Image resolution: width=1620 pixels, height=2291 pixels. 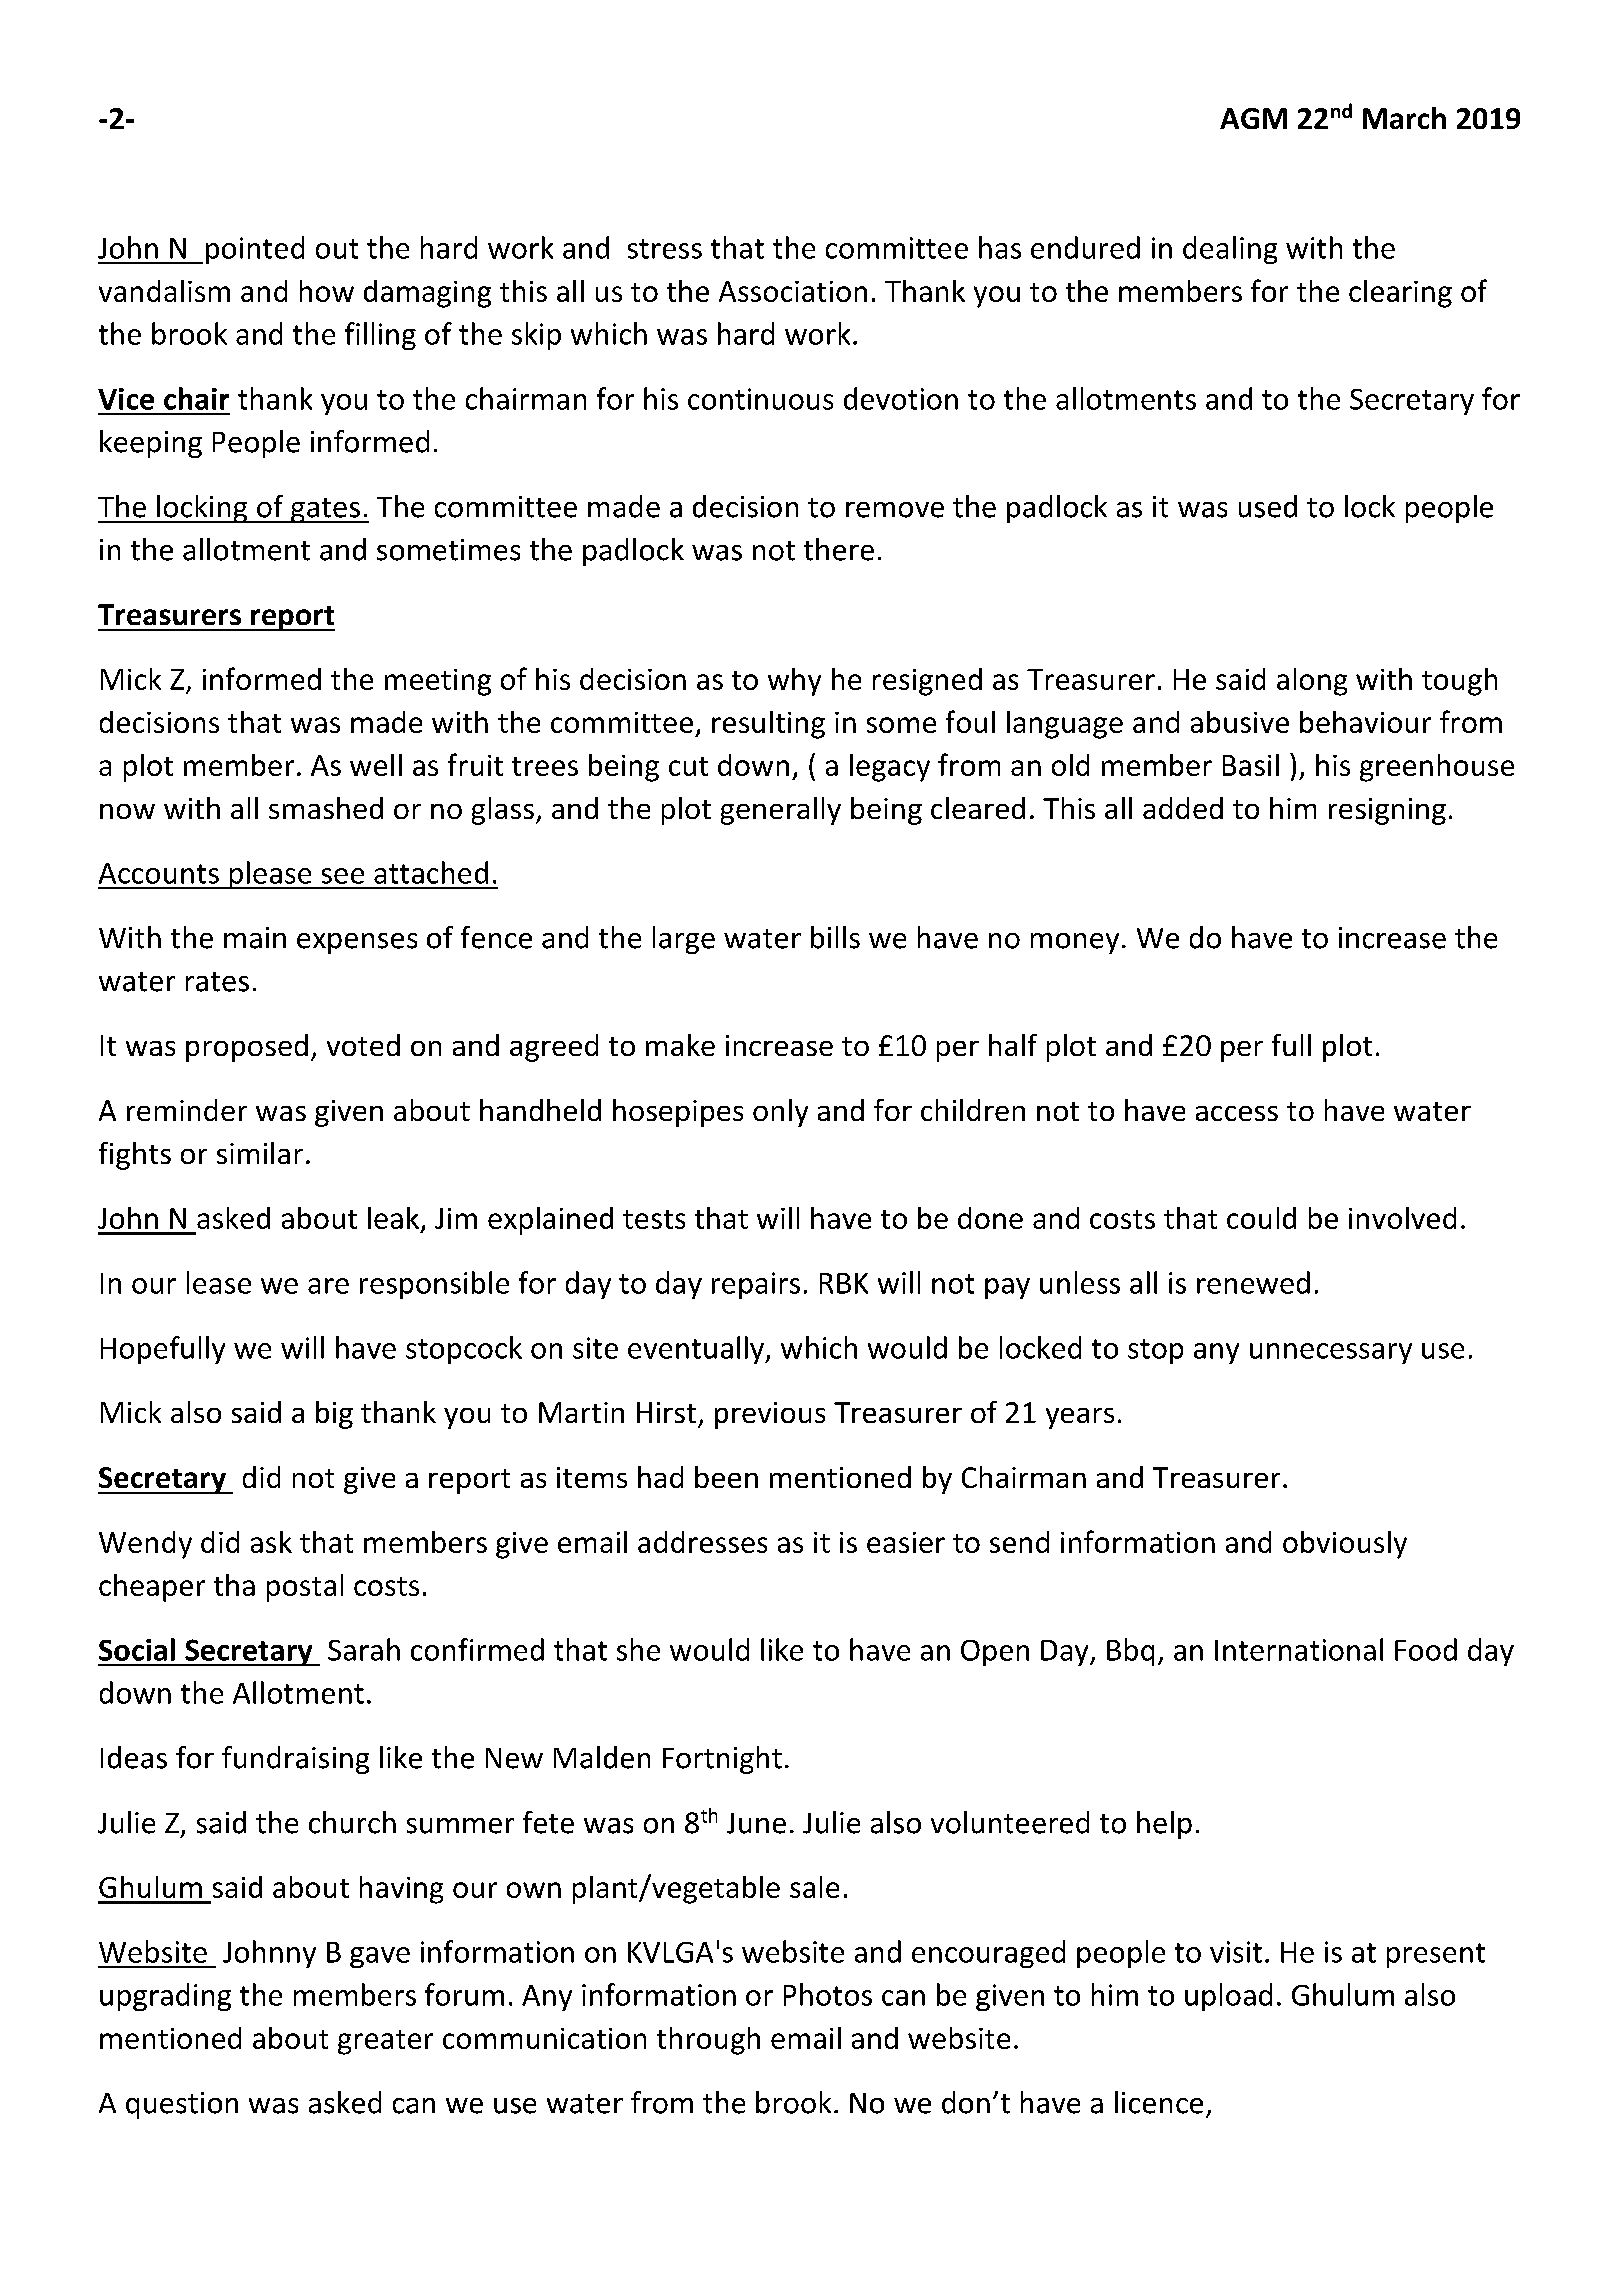 What do you see at coordinates (781, 811) in the image?
I see `generally` at bounding box center [781, 811].
